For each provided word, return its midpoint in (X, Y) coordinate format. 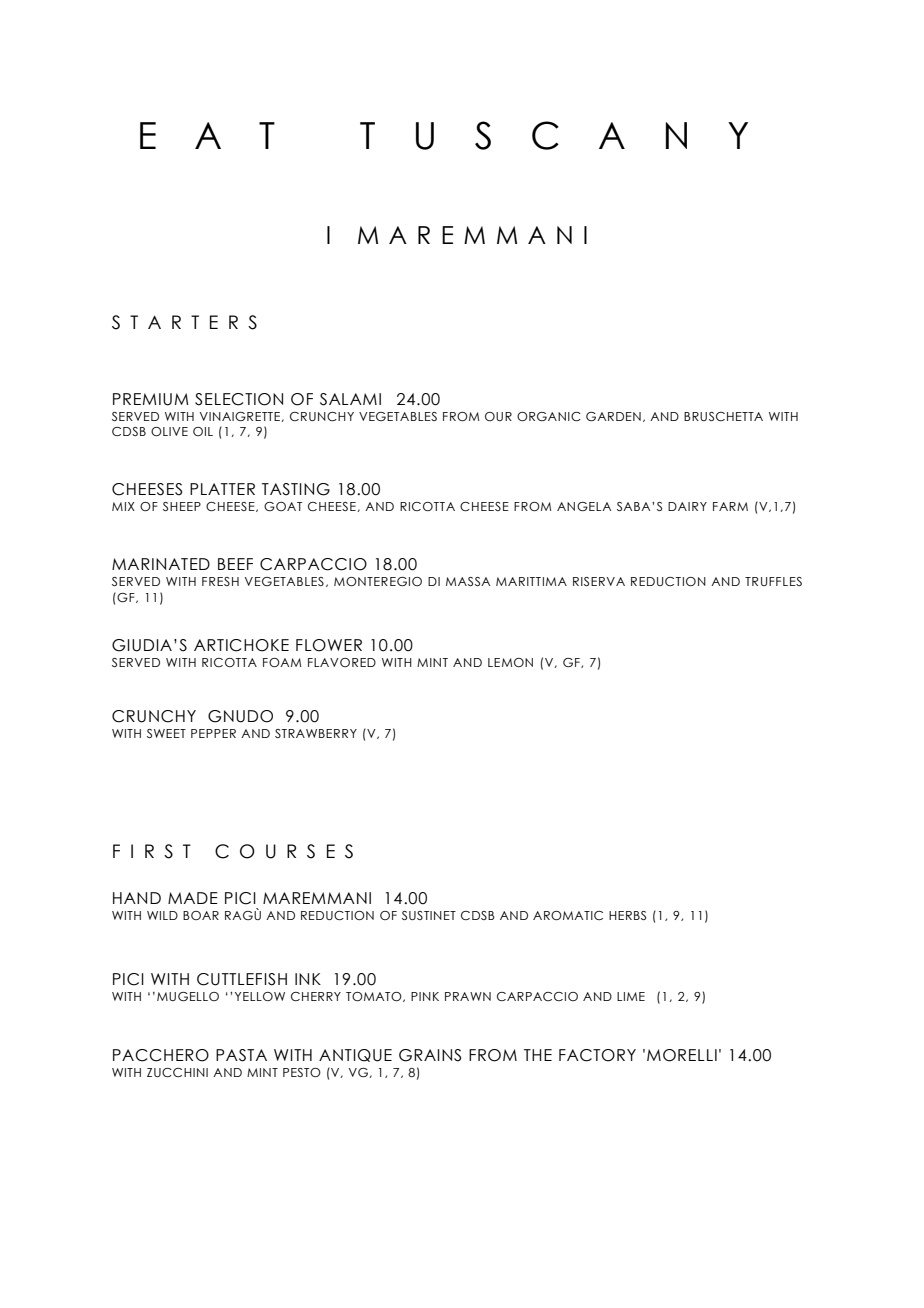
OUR (498, 416)
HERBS (627, 915)
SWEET (166, 733)
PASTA (241, 1055)
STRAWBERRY (316, 733)
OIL (203, 431)
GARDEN (613, 416)
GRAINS (430, 1055)
